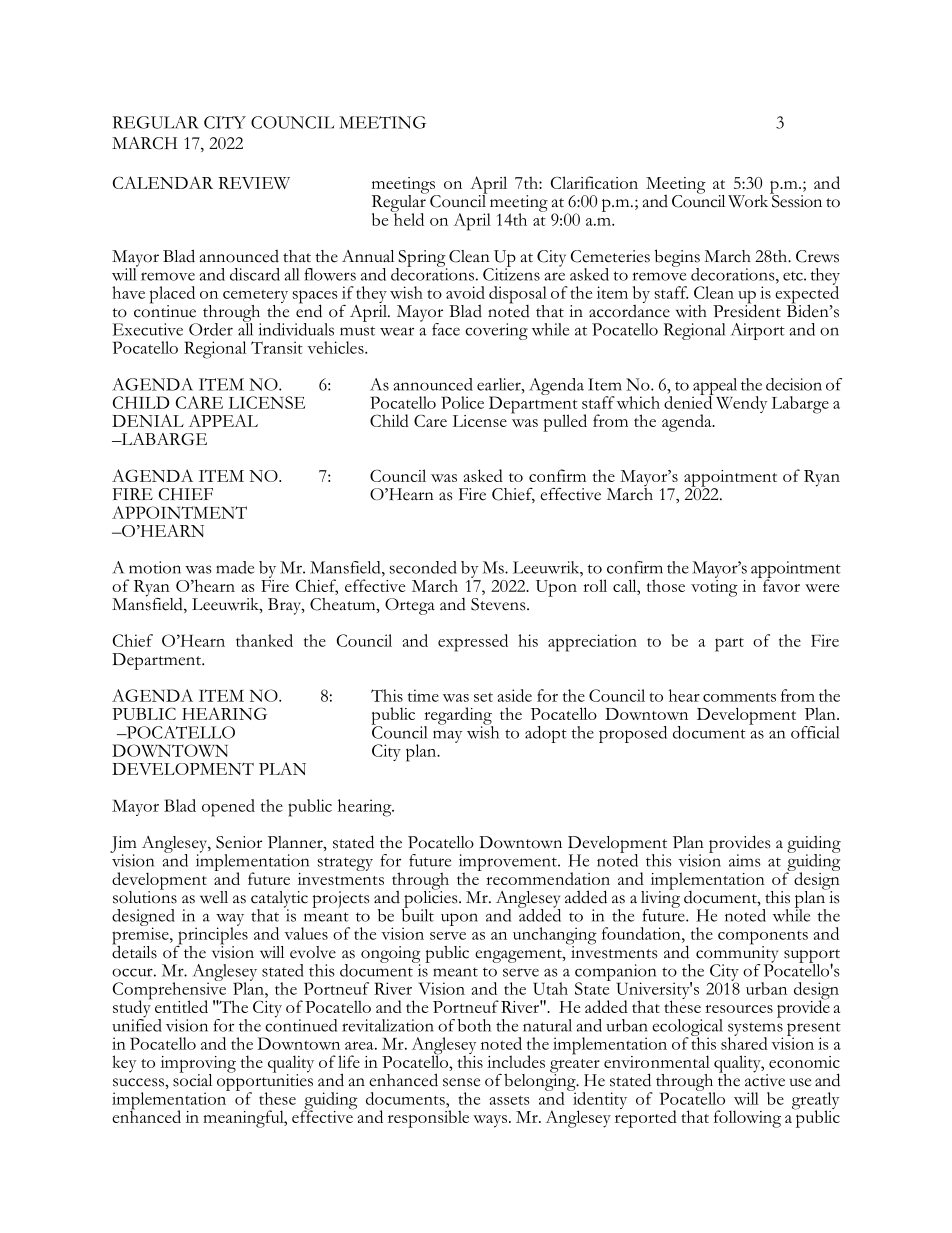  I want to click on held, so click(408, 218).
